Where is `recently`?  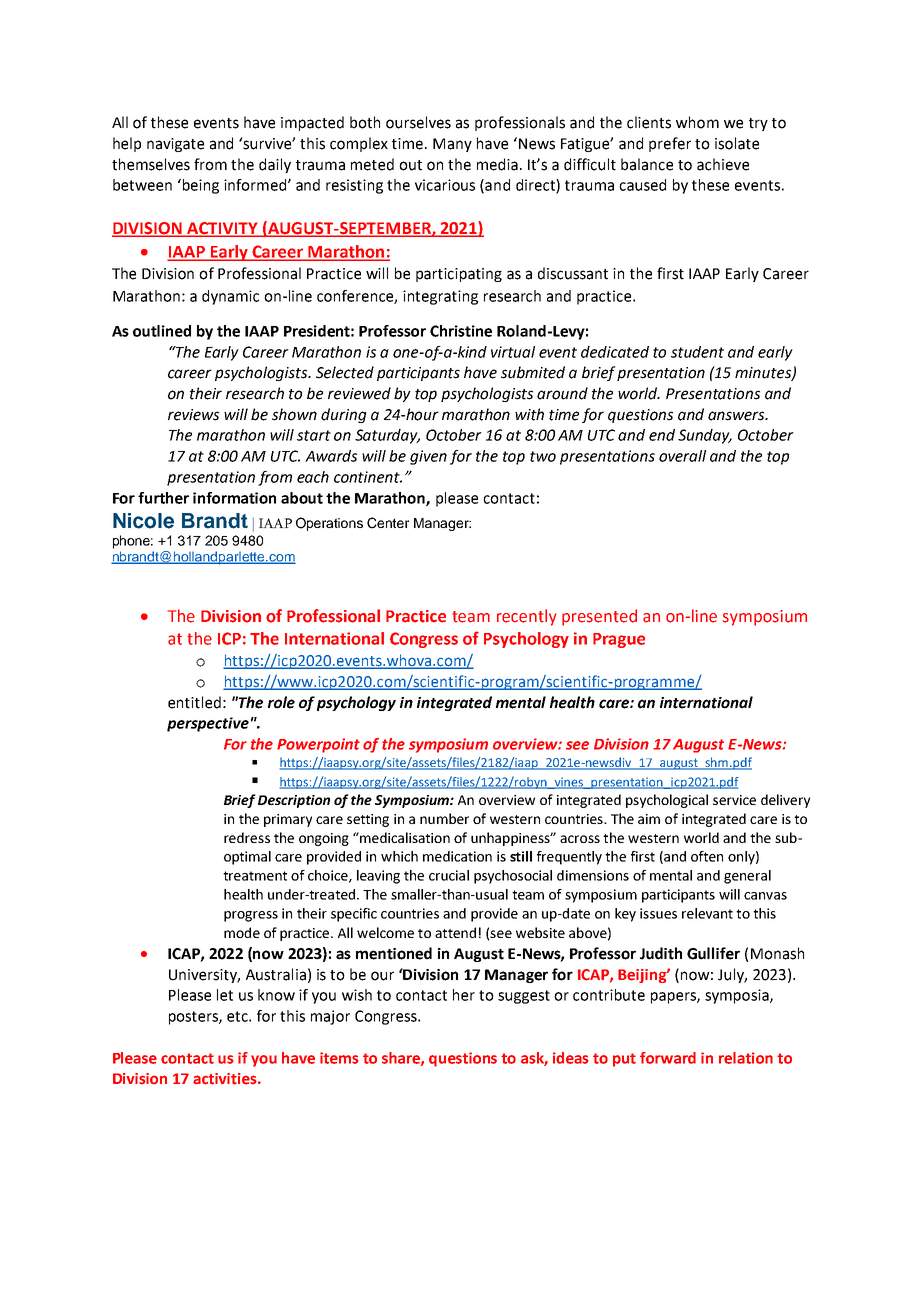
recently is located at coordinates (527, 617).
